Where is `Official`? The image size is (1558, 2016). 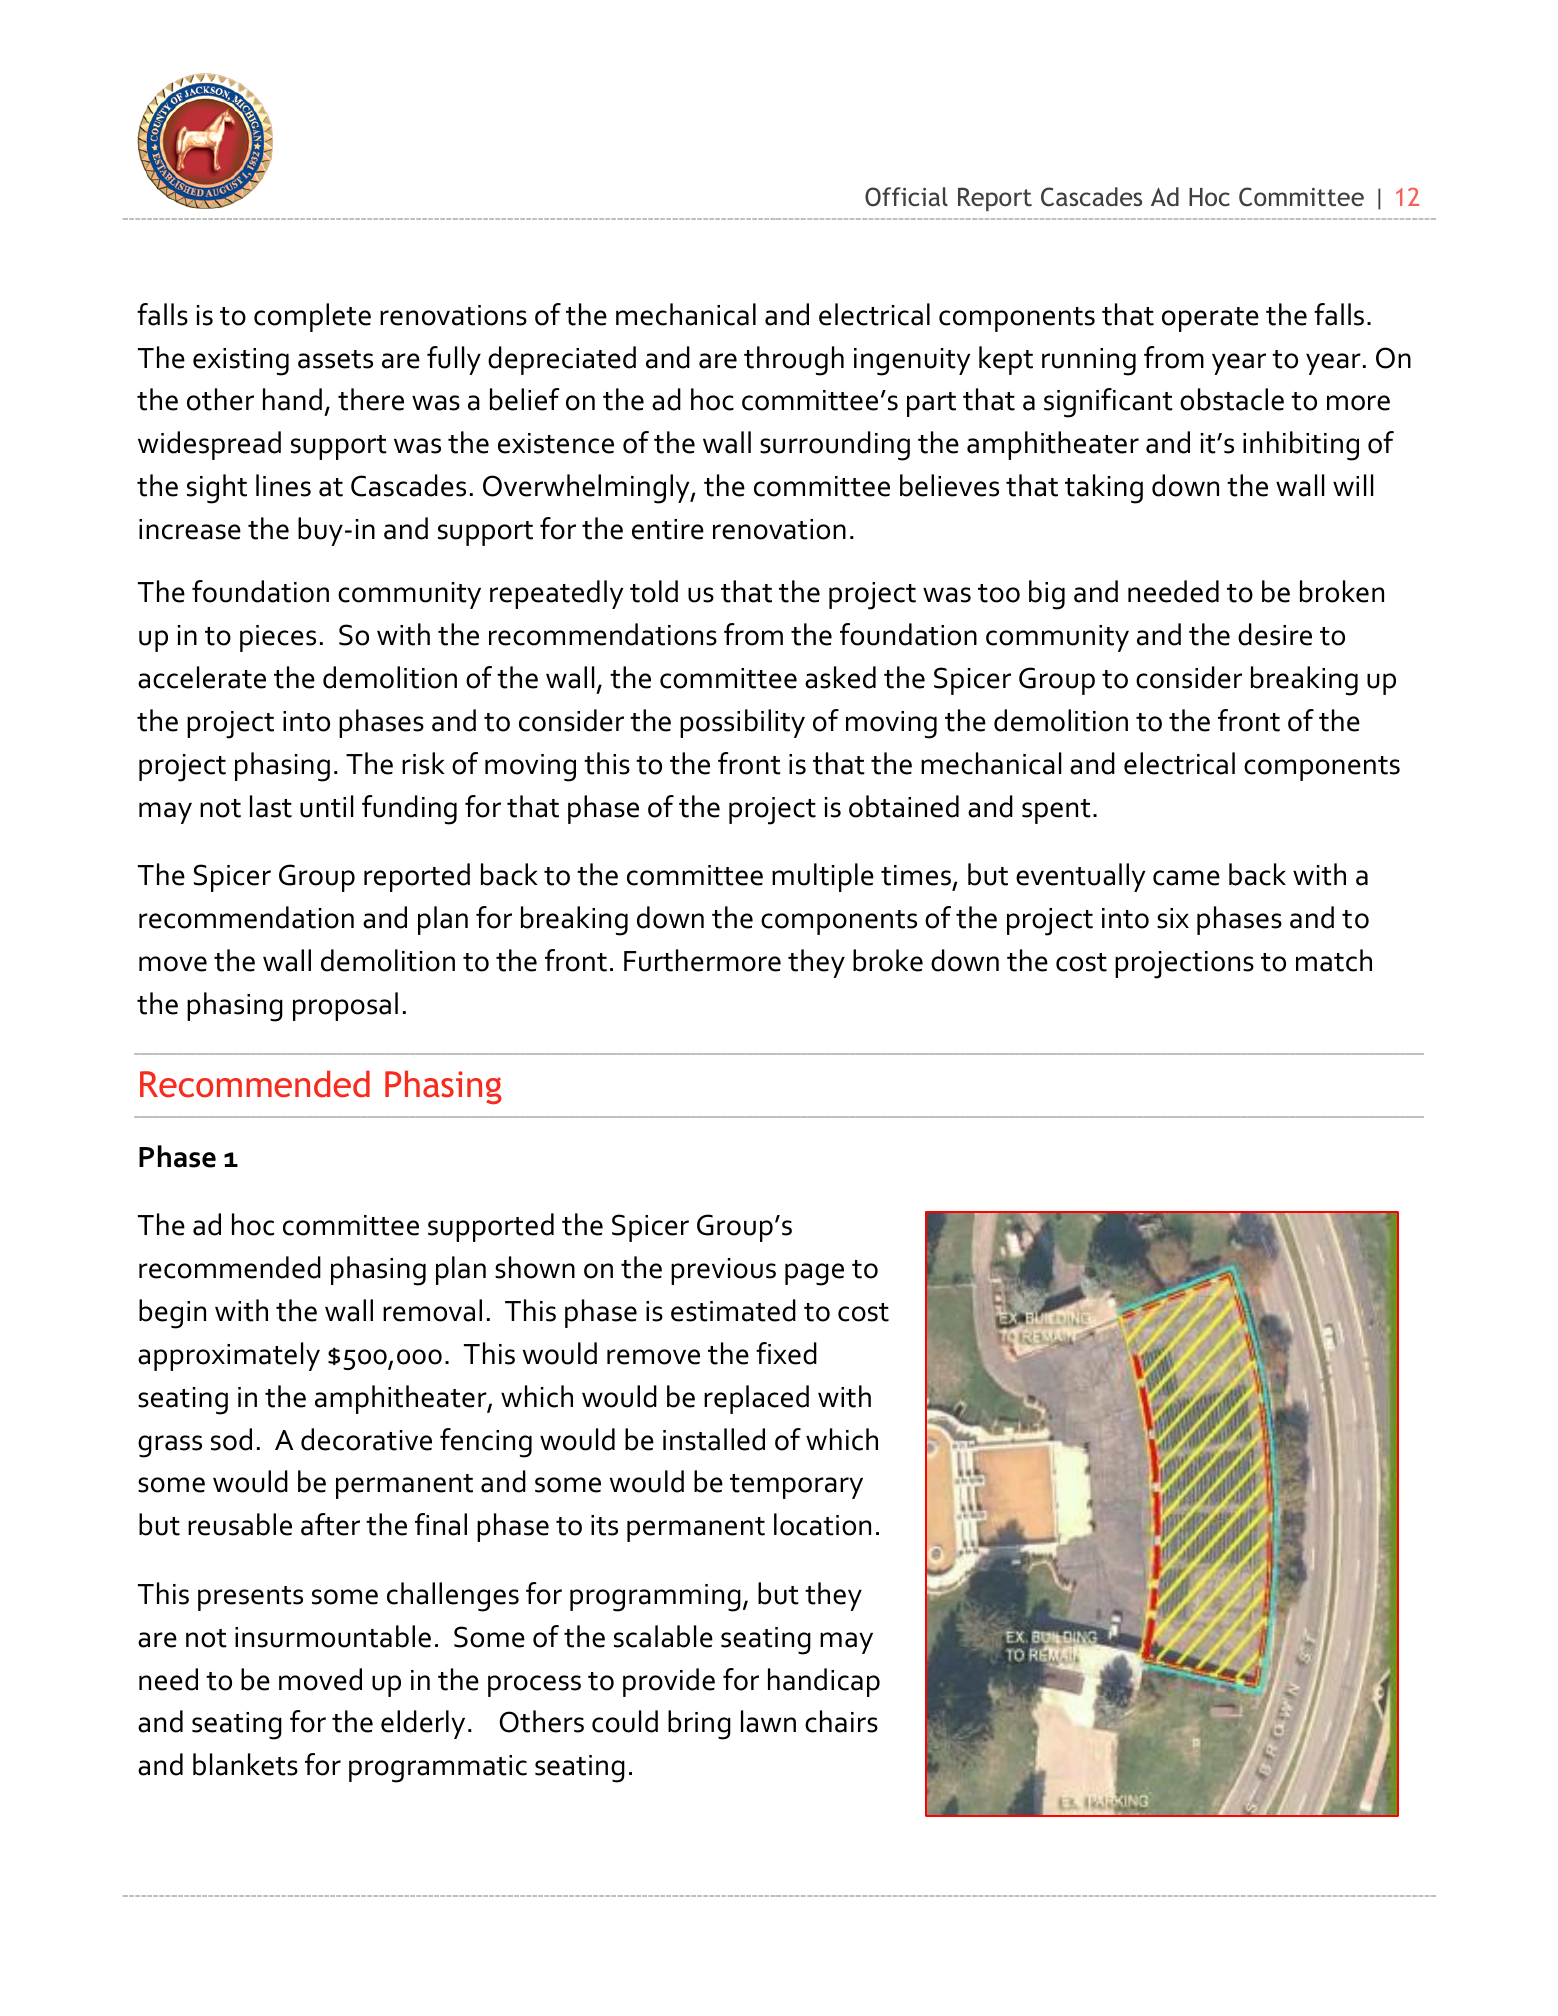 Official is located at coordinates (906, 197).
